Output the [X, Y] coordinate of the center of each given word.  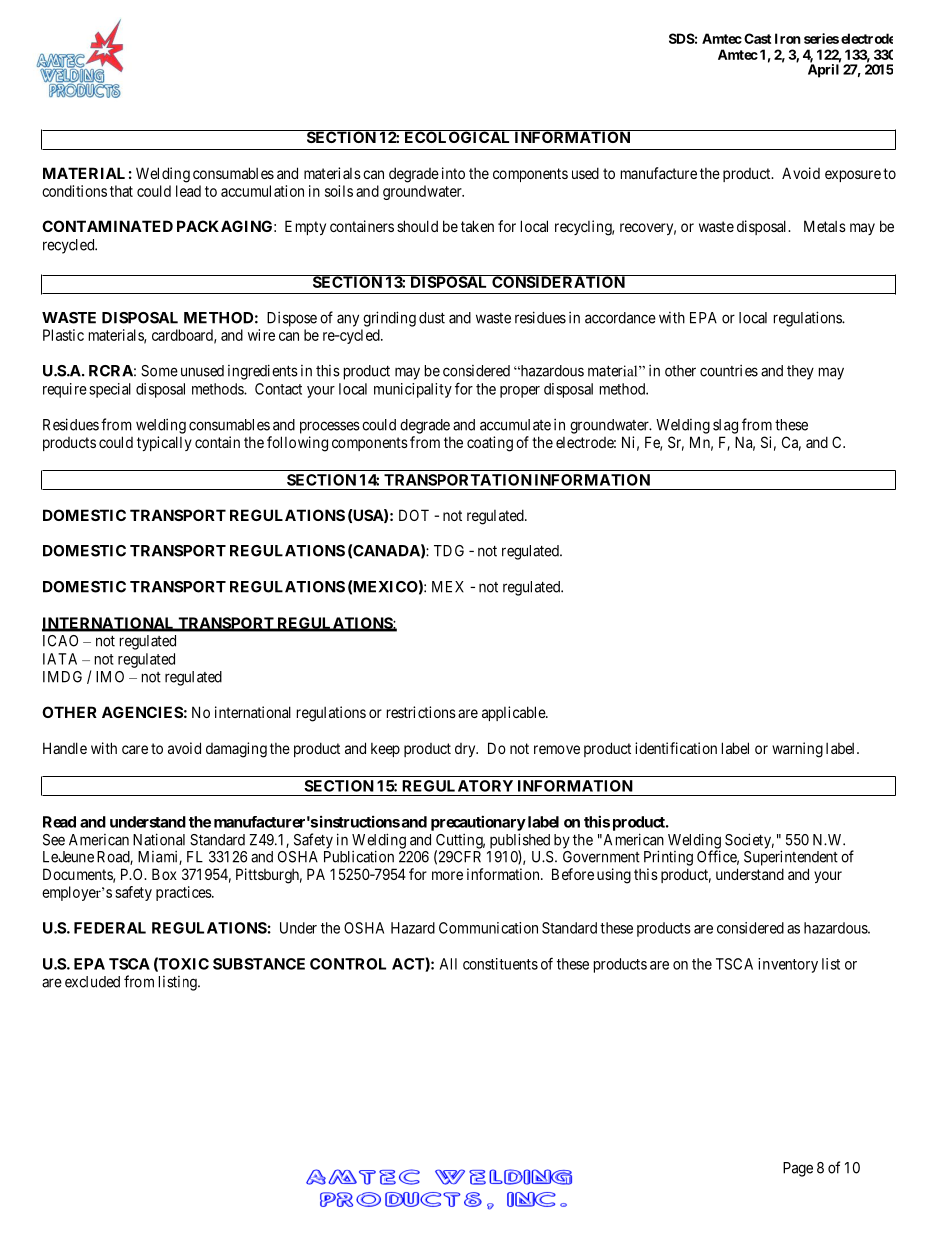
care [135, 749]
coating [490, 444]
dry [466, 750]
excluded [92, 982]
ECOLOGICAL [457, 136]
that [121, 191]
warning [797, 750]
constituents [500, 964]
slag [725, 426]
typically [164, 443]
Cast [757, 38]
